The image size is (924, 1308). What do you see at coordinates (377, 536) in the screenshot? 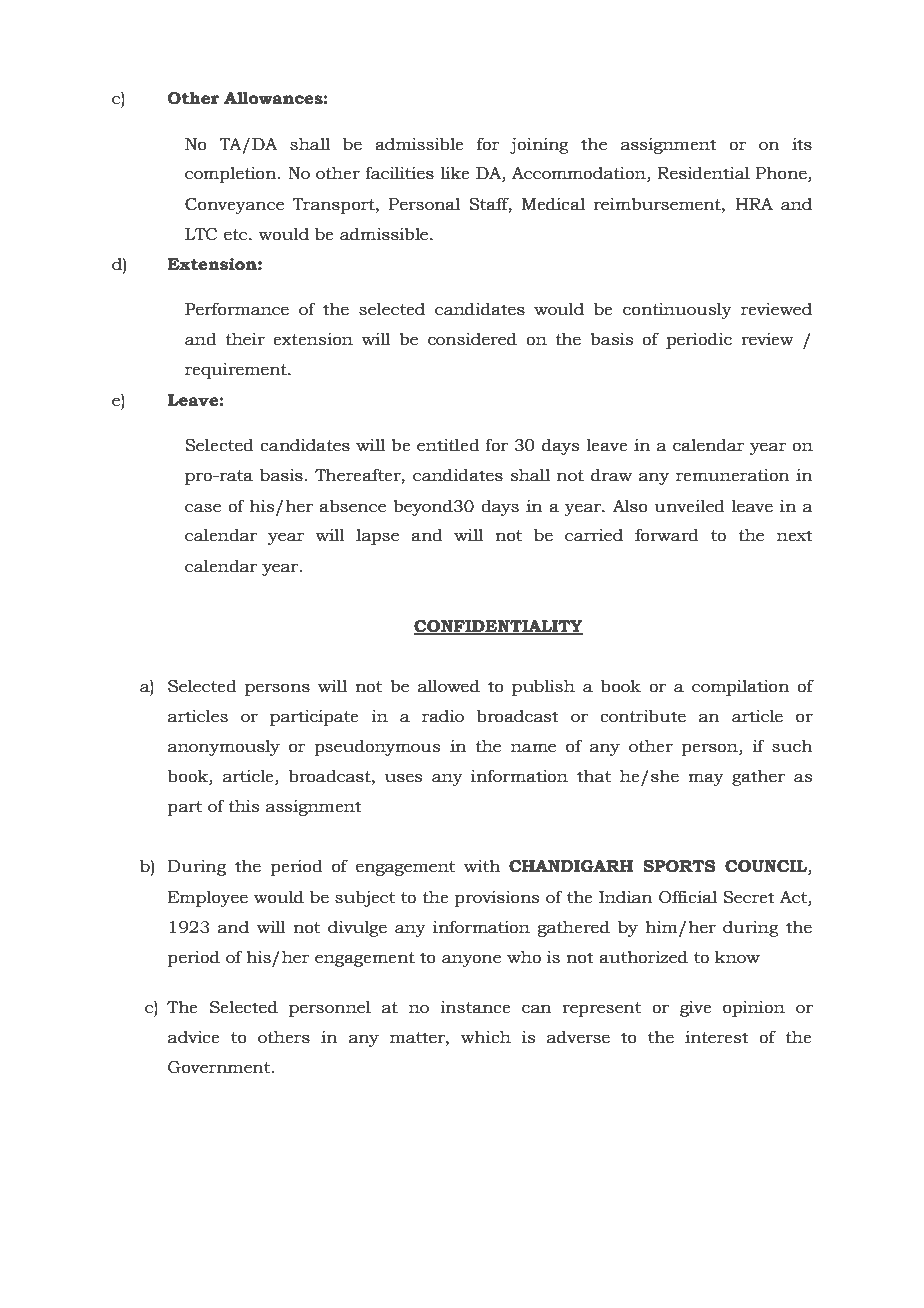
I see `lapse` at bounding box center [377, 536].
